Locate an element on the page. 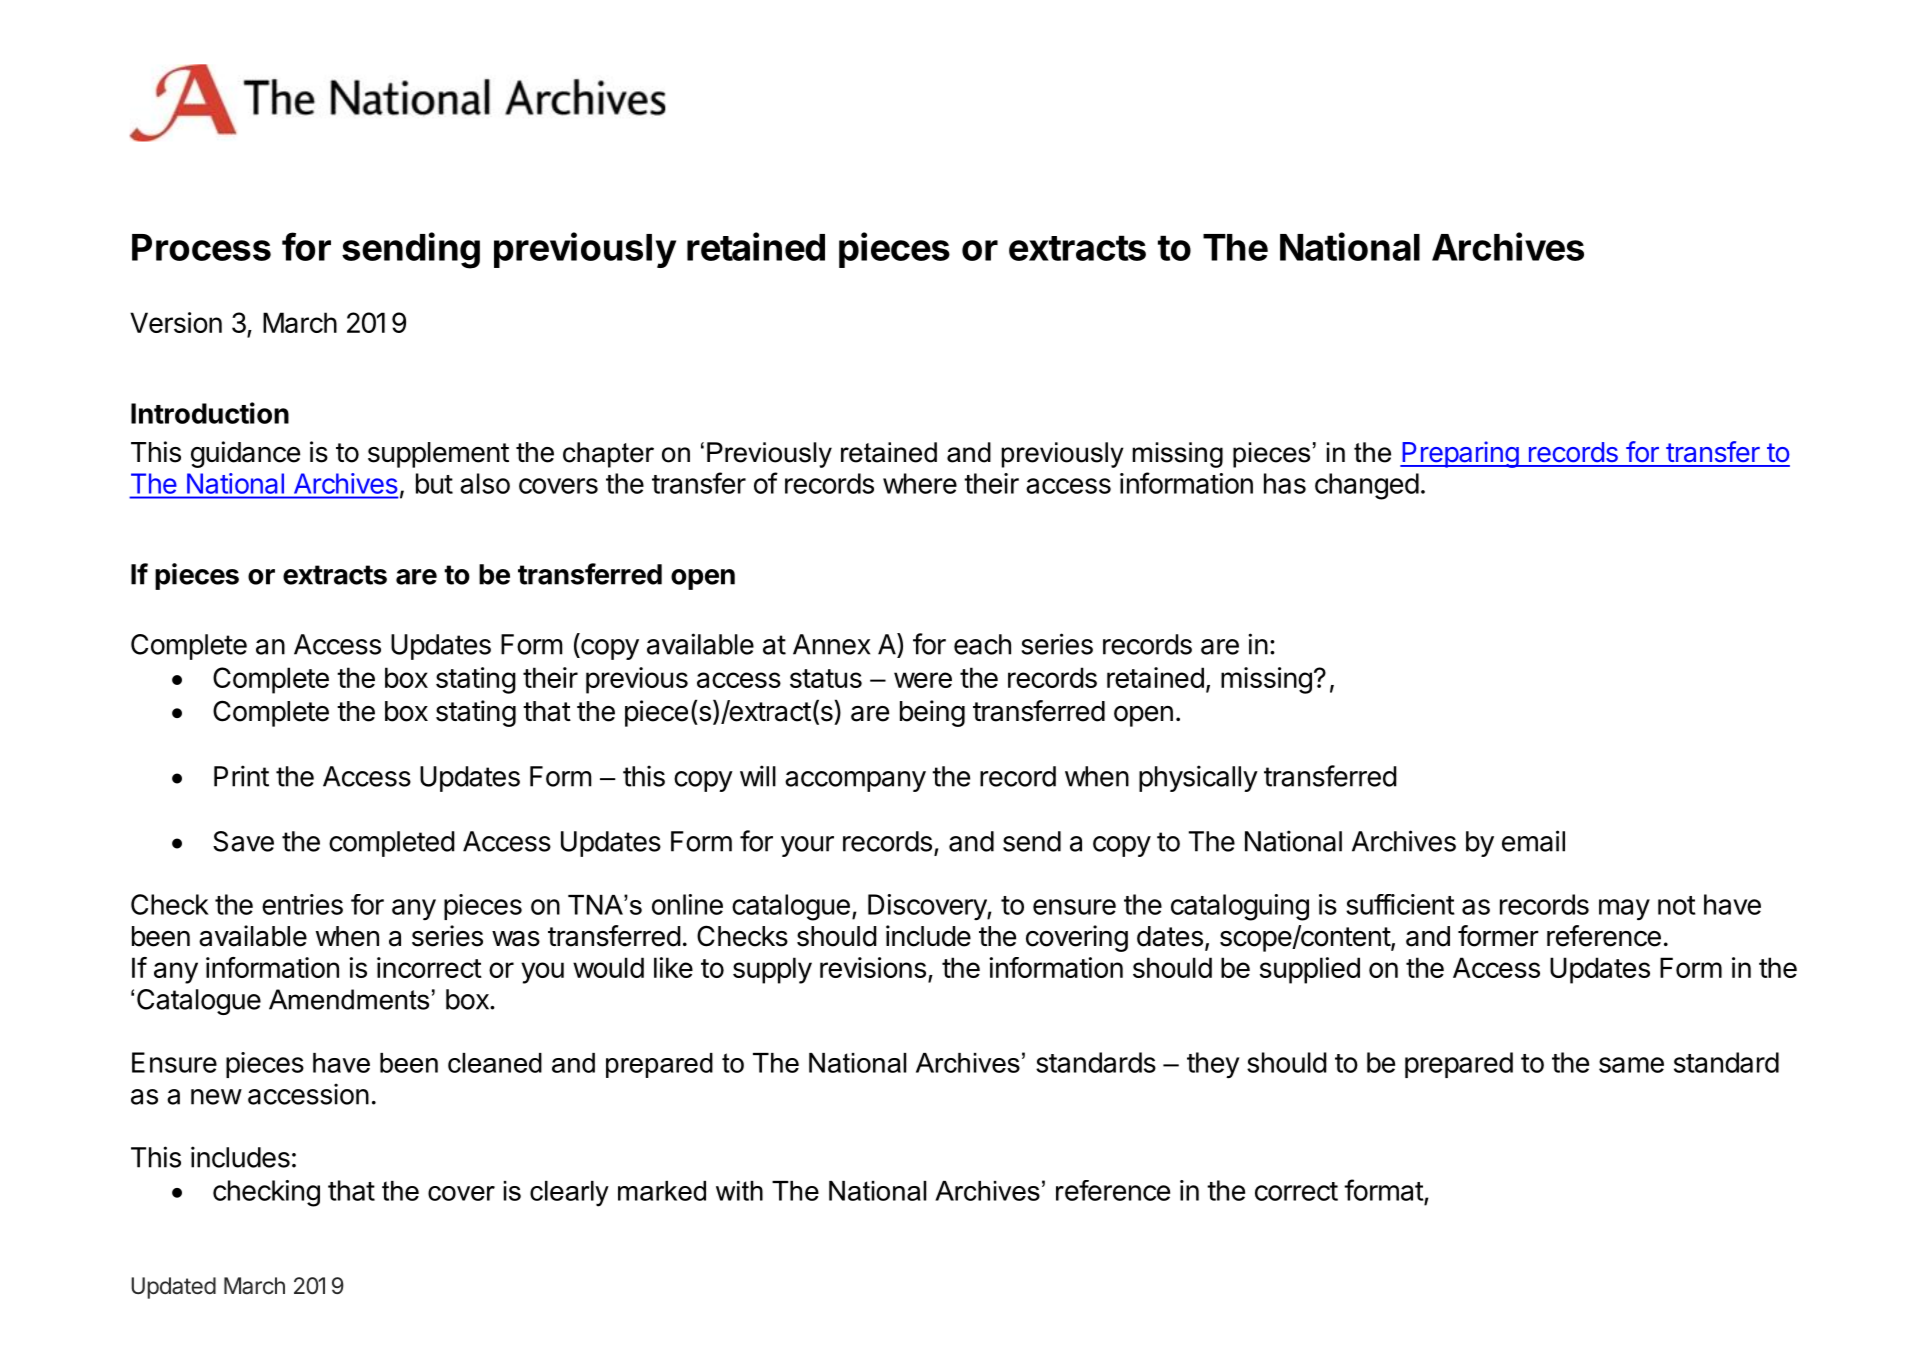 Image resolution: width=1927 pixels, height=1363 pixels. Updated is located at coordinates (173, 1288).
